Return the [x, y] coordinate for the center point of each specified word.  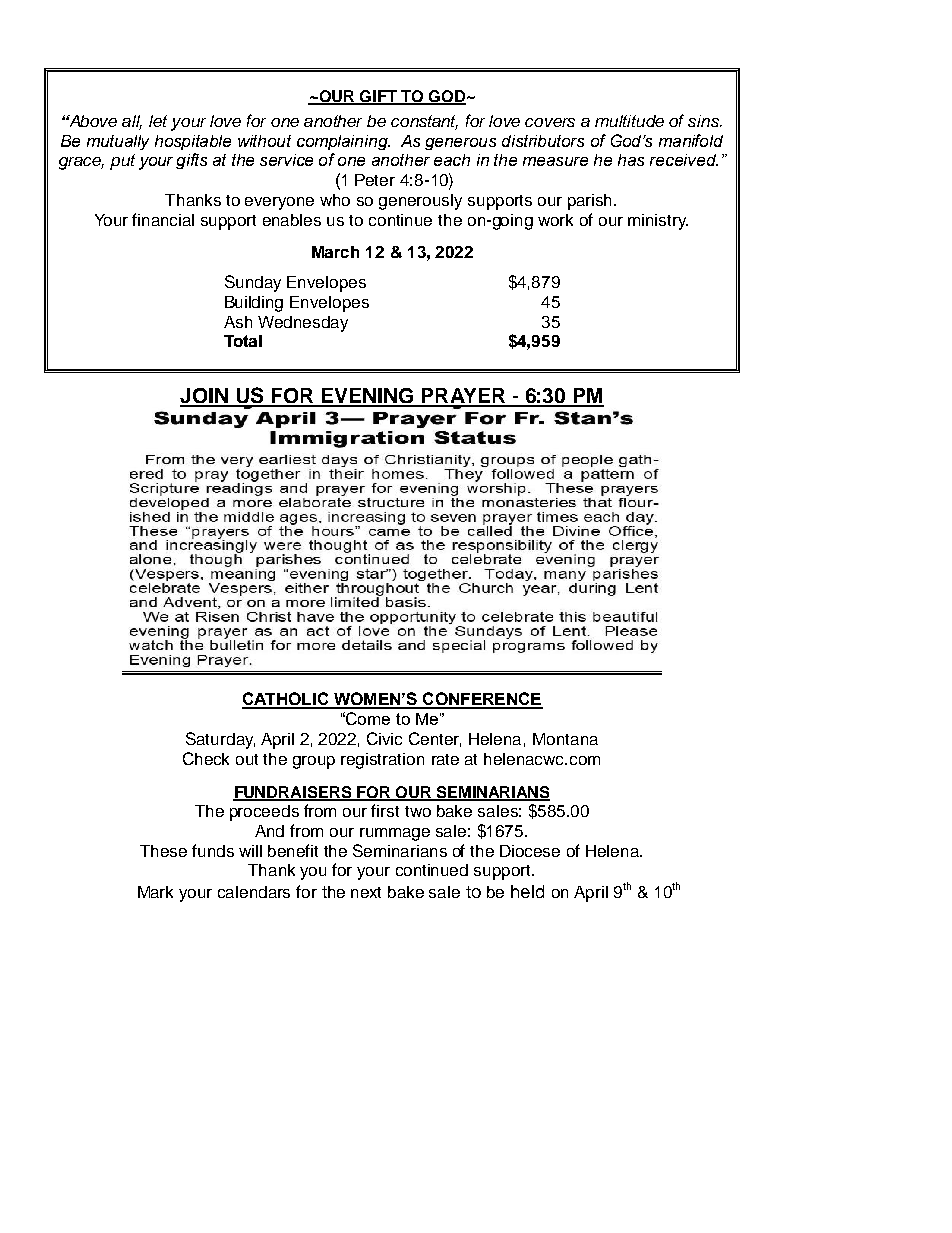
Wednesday [303, 324]
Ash [238, 322]
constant [424, 122]
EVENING [367, 397]
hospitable [193, 142]
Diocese [530, 851]
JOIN [205, 397]
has [631, 160]
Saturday [220, 740]
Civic [384, 738]
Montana [565, 739]
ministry [658, 222]
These [163, 851]
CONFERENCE [482, 700]
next [366, 892]
